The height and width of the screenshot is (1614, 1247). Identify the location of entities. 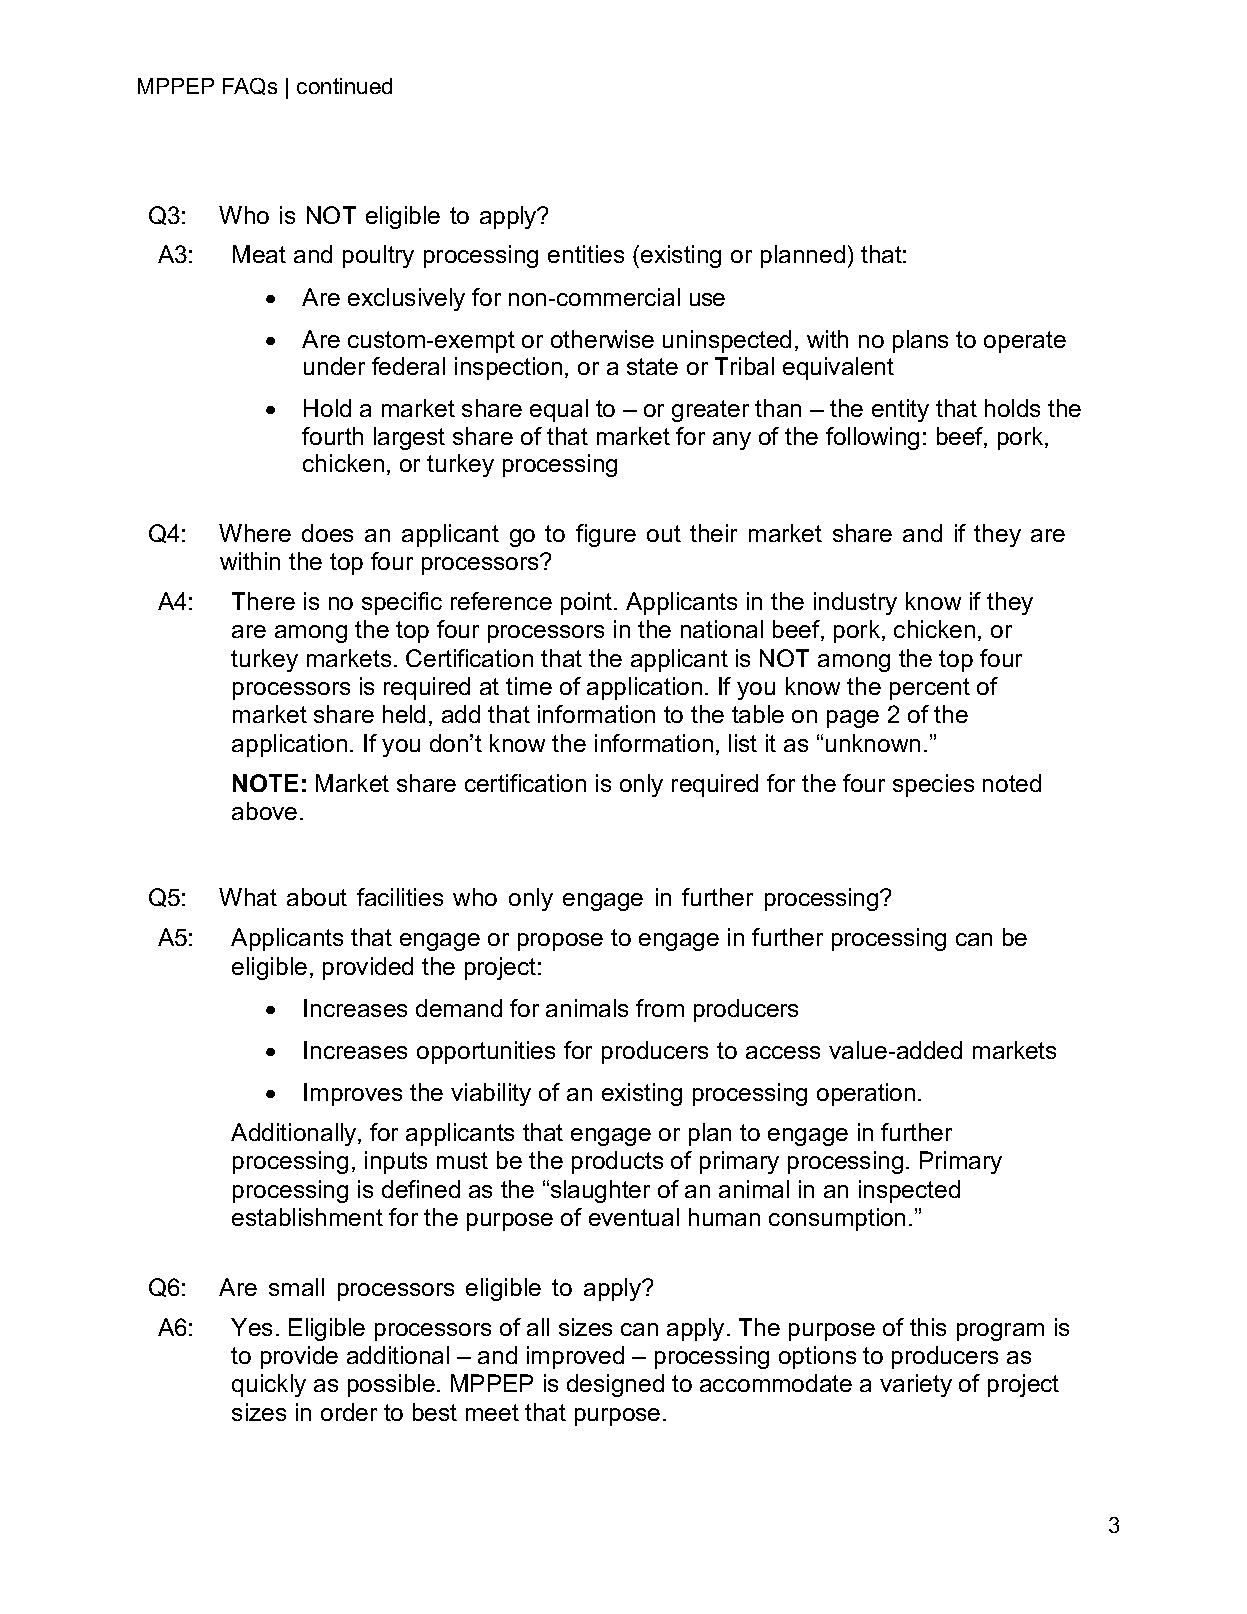
(586, 254).
